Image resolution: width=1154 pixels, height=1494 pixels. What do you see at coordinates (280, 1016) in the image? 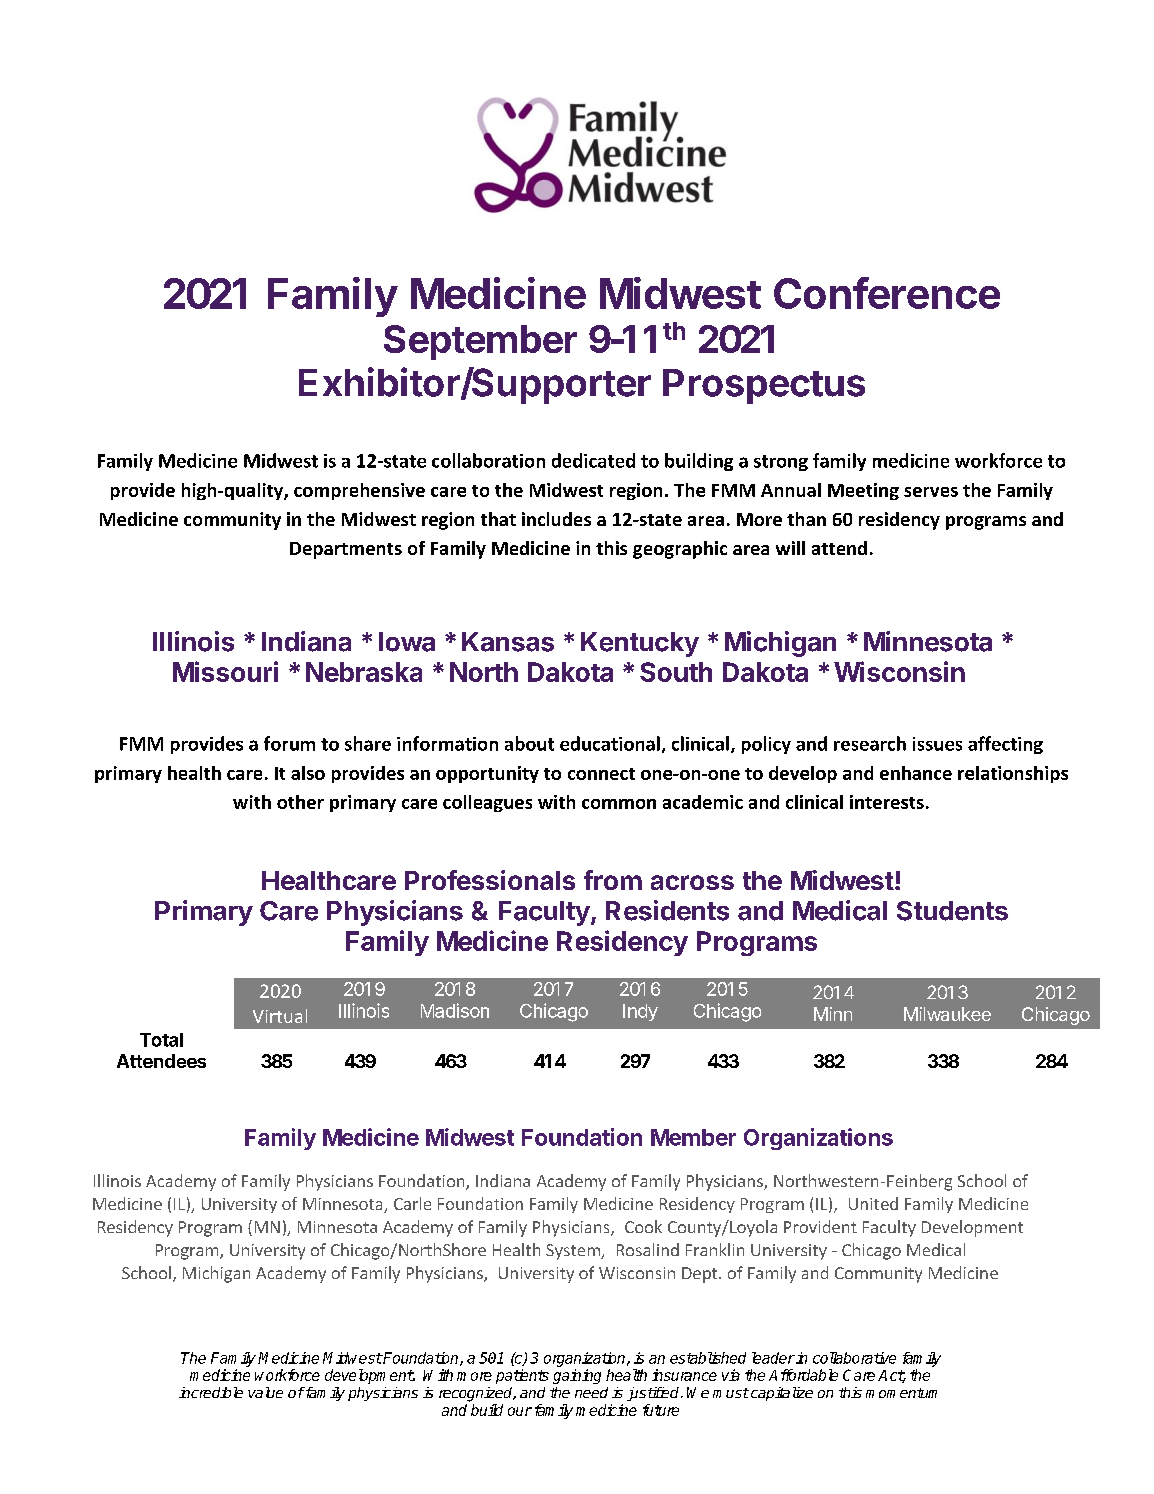
I see `Virtual` at bounding box center [280, 1016].
